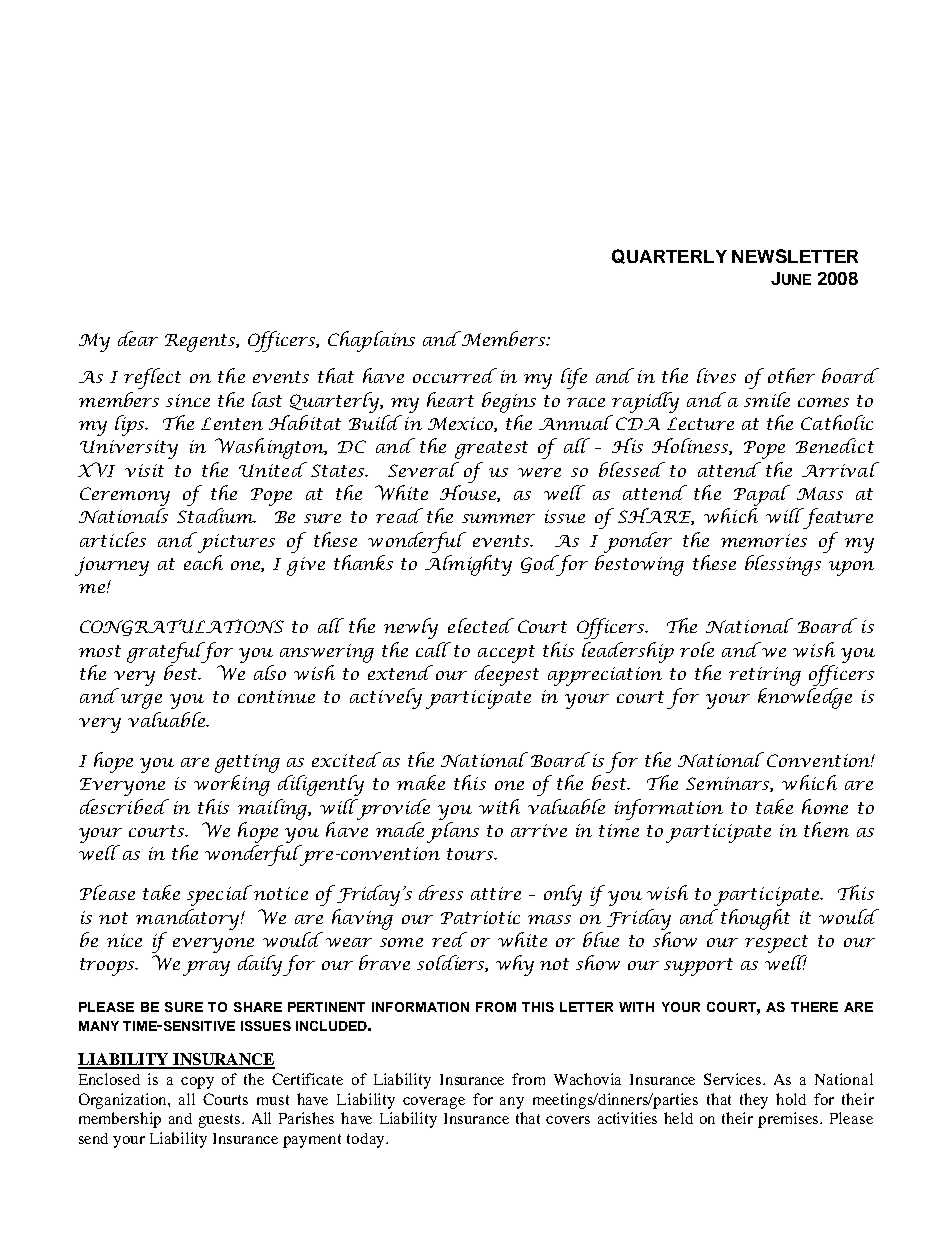 This screenshot has width=952, height=1233. What do you see at coordinates (434, 1103) in the screenshot?
I see `coverage` at bounding box center [434, 1103].
